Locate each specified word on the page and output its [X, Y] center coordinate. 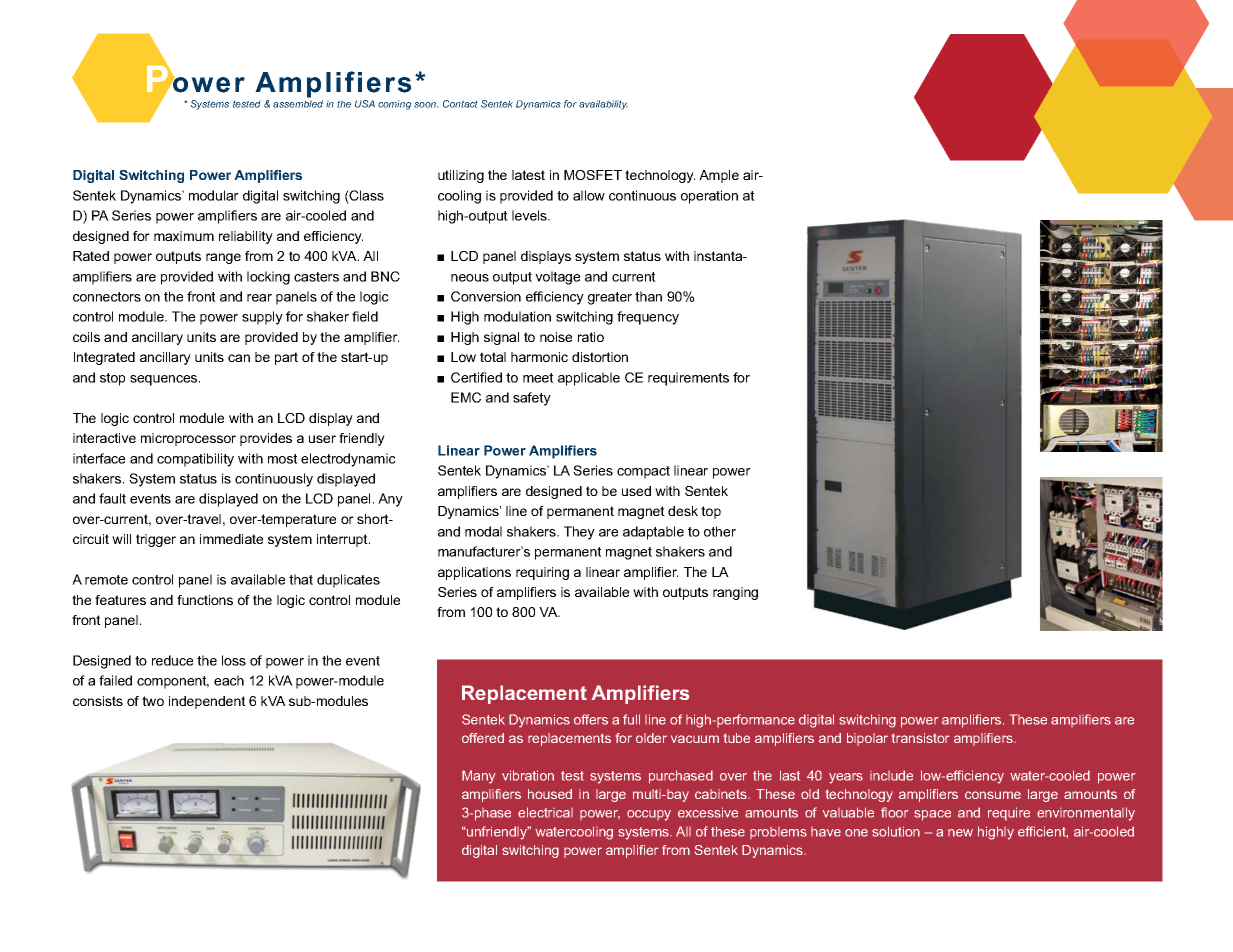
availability [603, 105]
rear [259, 298]
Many [478, 777]
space [932, 815]
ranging [735, 593]
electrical [545, 812]
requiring [542, 573]
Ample [719, 176]
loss [234, 660]
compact [643, 472]
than [648, 296]
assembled [298, 104]
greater [610, 298]
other [720, 531]
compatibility [195, 460]
